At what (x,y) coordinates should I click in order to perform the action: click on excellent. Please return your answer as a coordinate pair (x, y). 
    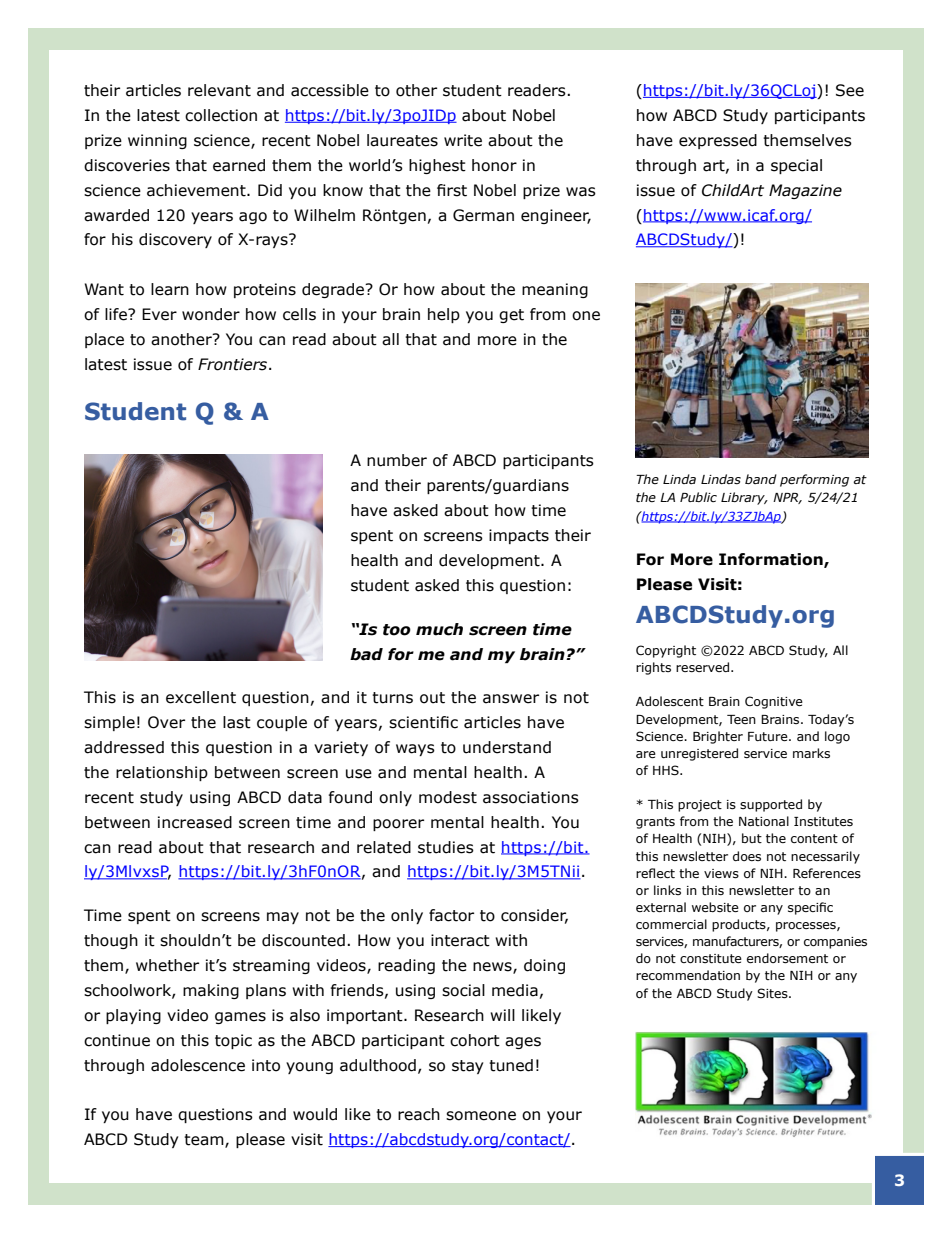
    Looking at the image, I should click on (201, 697).
